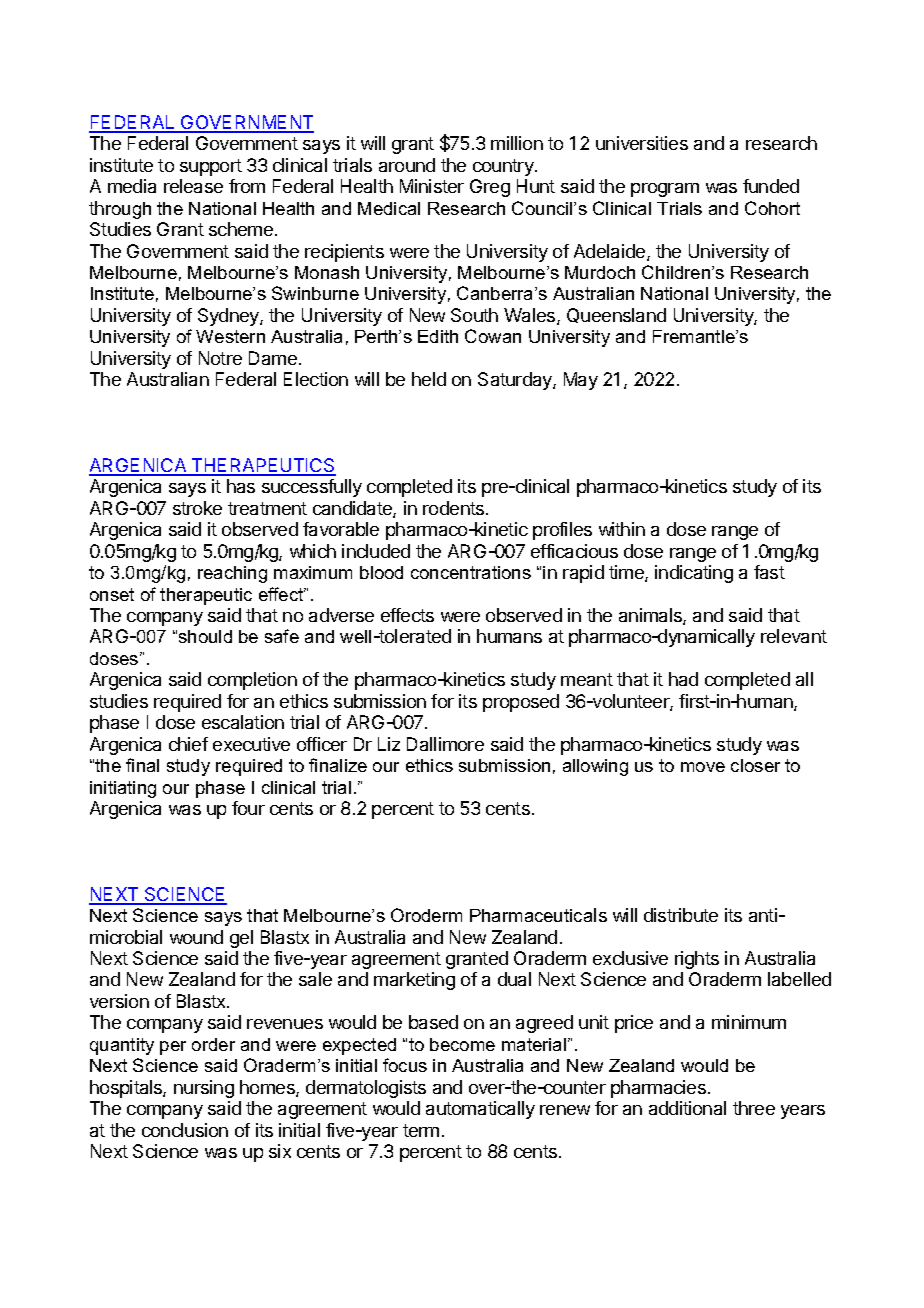  I want to click on funded, so click(771, 186).
